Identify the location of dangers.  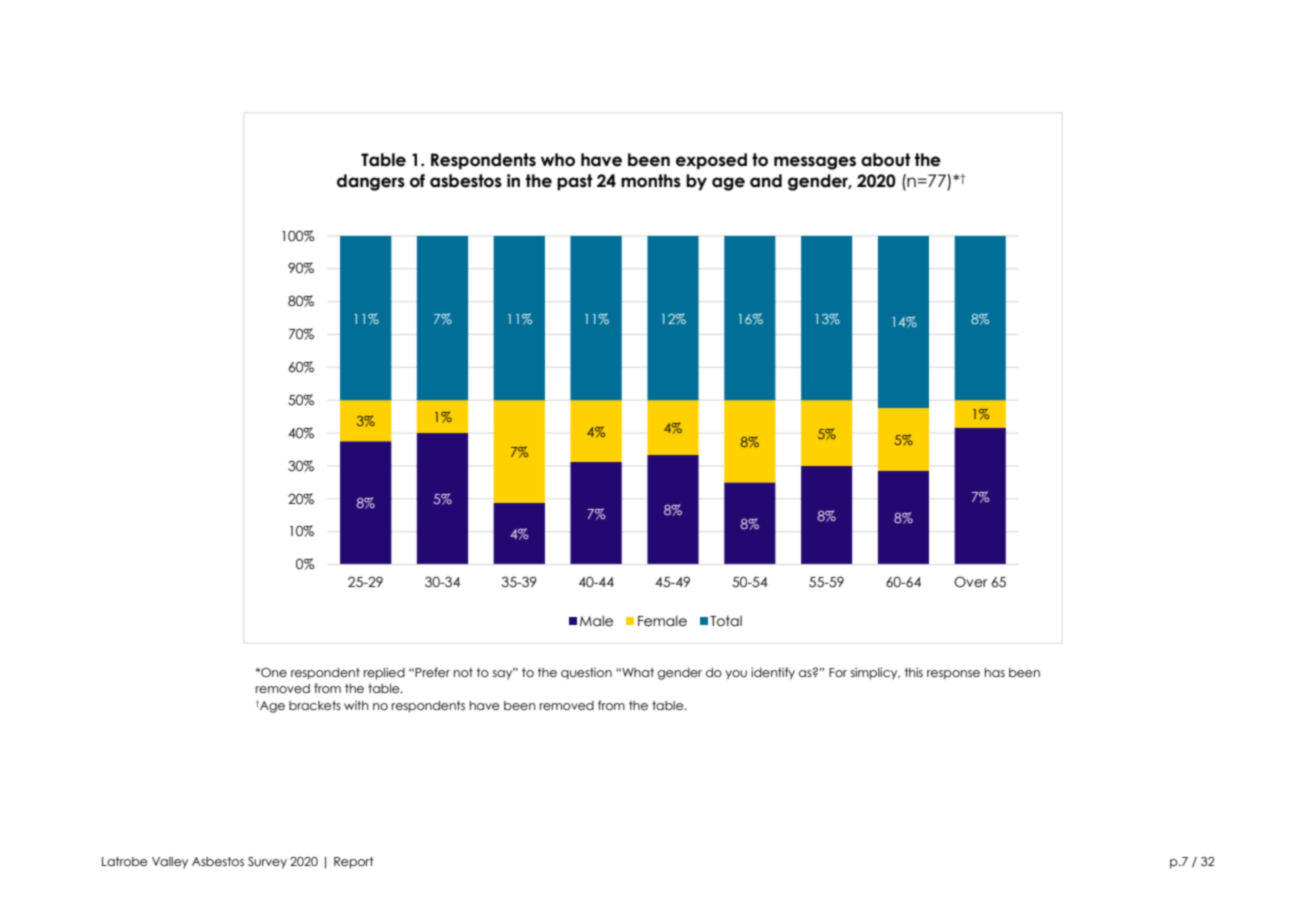
(371, 182).
